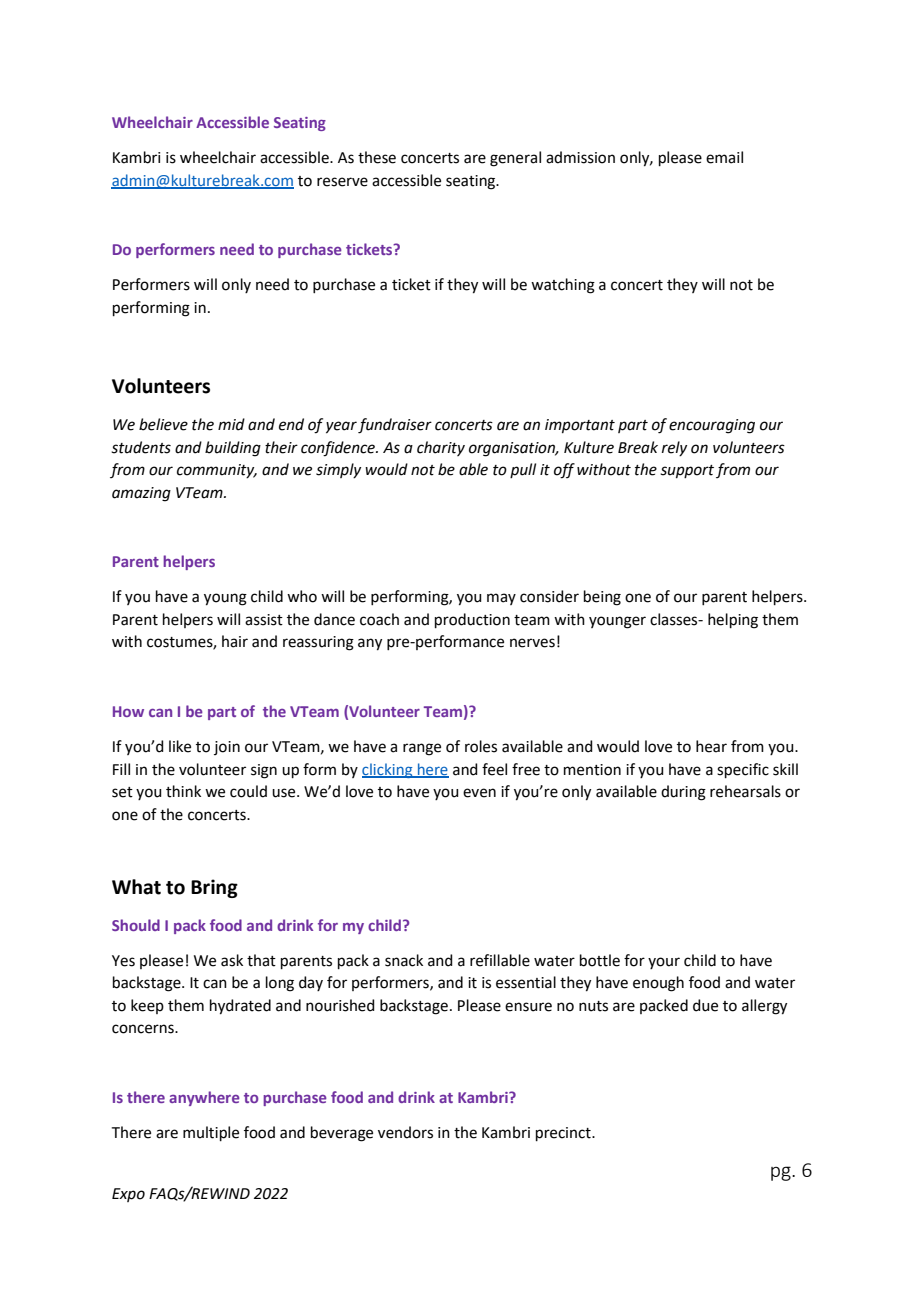 The height and width of the document is (1308, 924). Describe the element at coordinates (515, 159) in the document. I see `general` at that location.
